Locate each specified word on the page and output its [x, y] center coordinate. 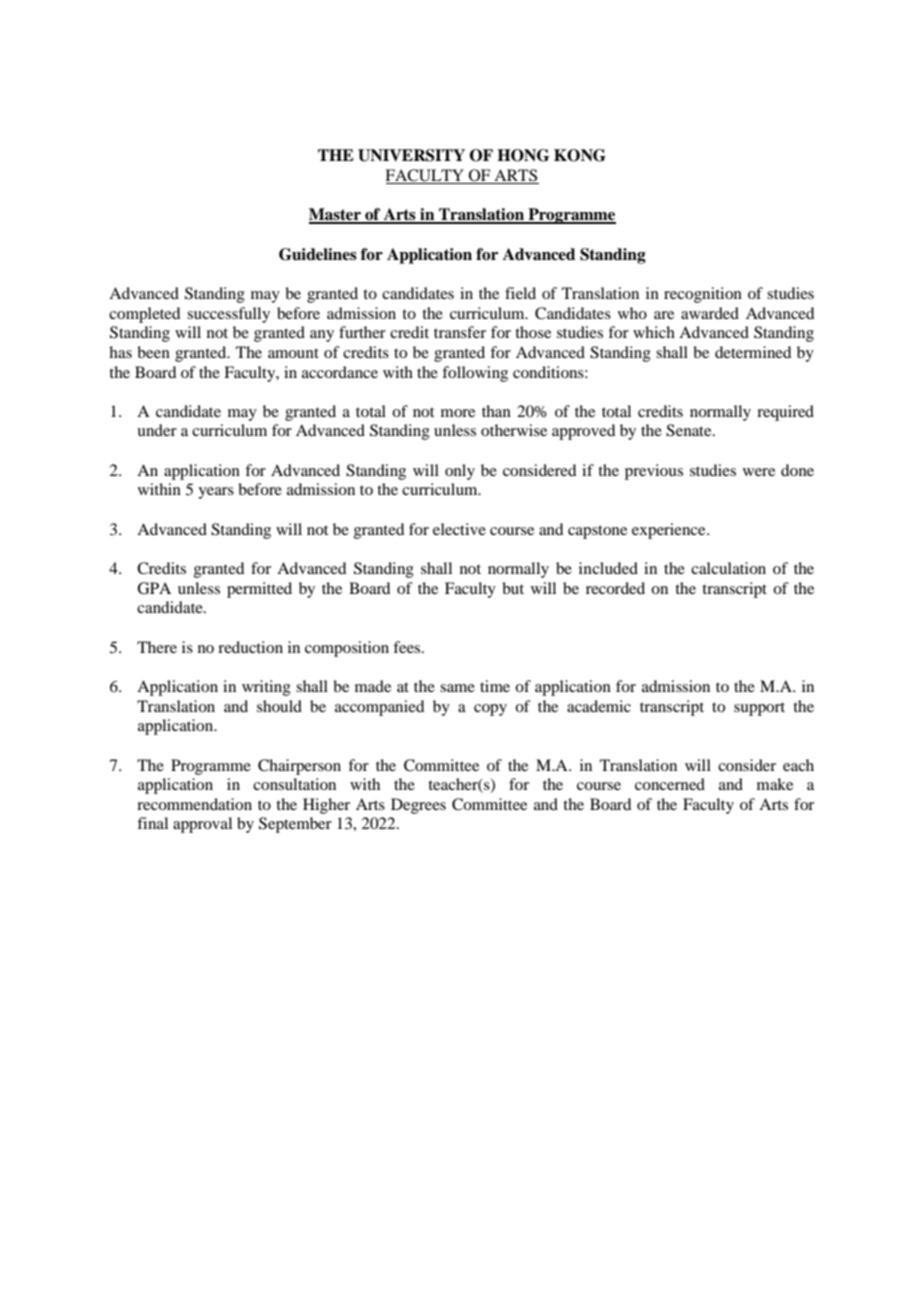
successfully [228, 315]
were [759, 472]
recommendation [194, 804]
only [460, 472]
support [759, 709]
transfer [460, 332]
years [216, 493]
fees [408, 647]
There [157, 647]
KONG [580, 155]
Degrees [418, 806]
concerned [670, 784]
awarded [710, 313]
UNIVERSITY [411, 155]
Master [336, 215]
